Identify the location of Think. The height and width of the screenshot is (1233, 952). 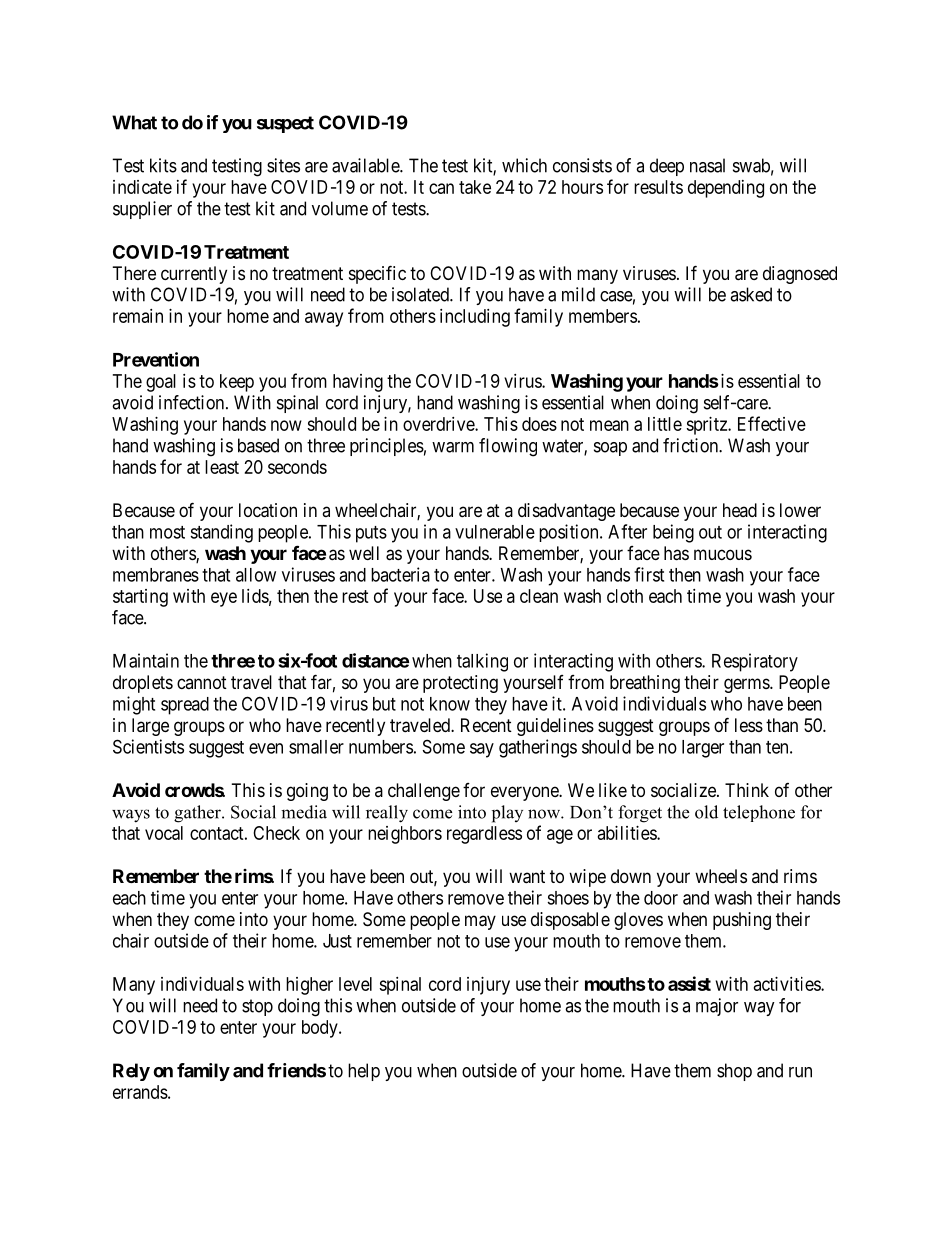
(747, 790).
